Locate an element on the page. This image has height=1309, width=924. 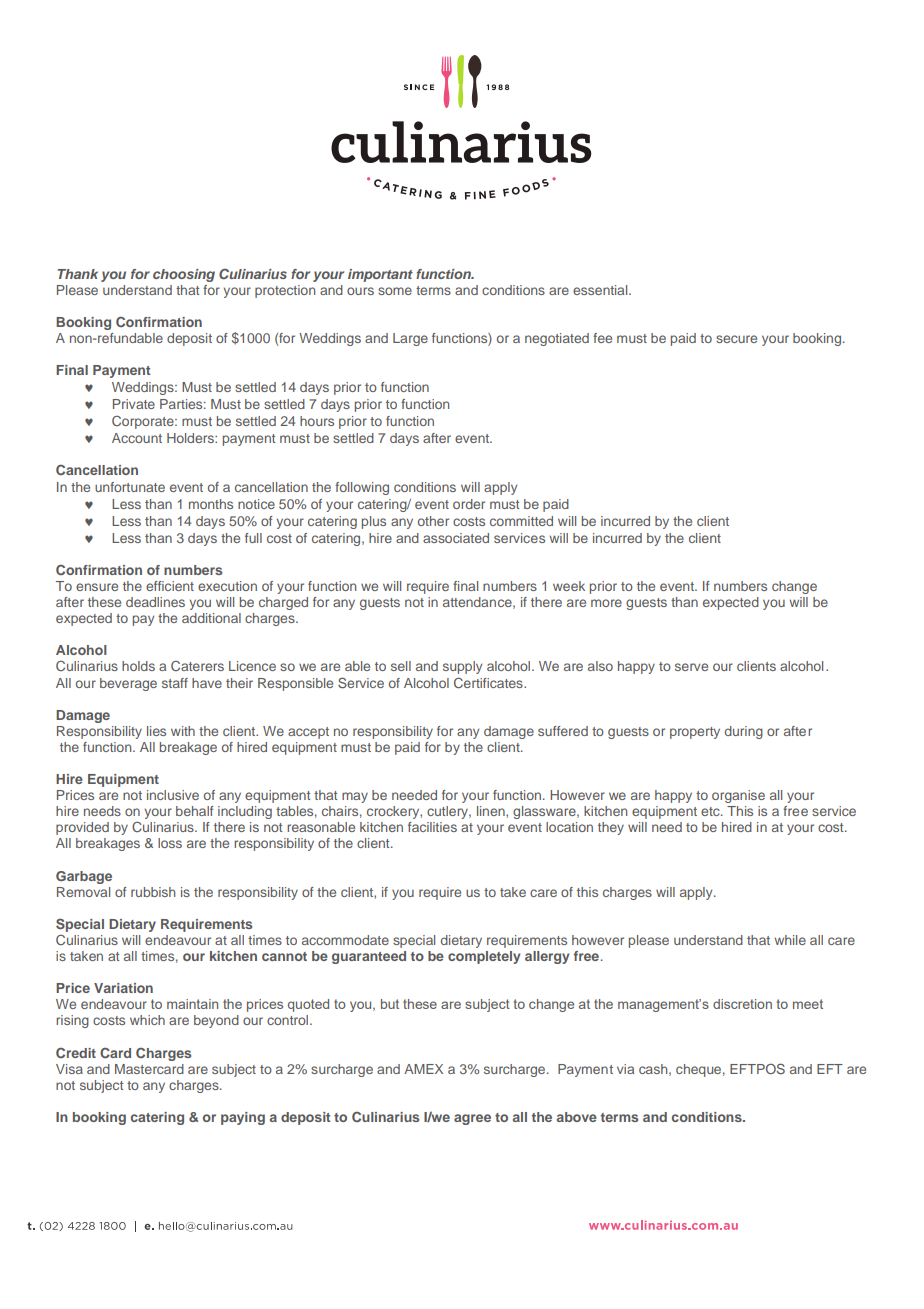
via is located at coordinates (625, 1069).
